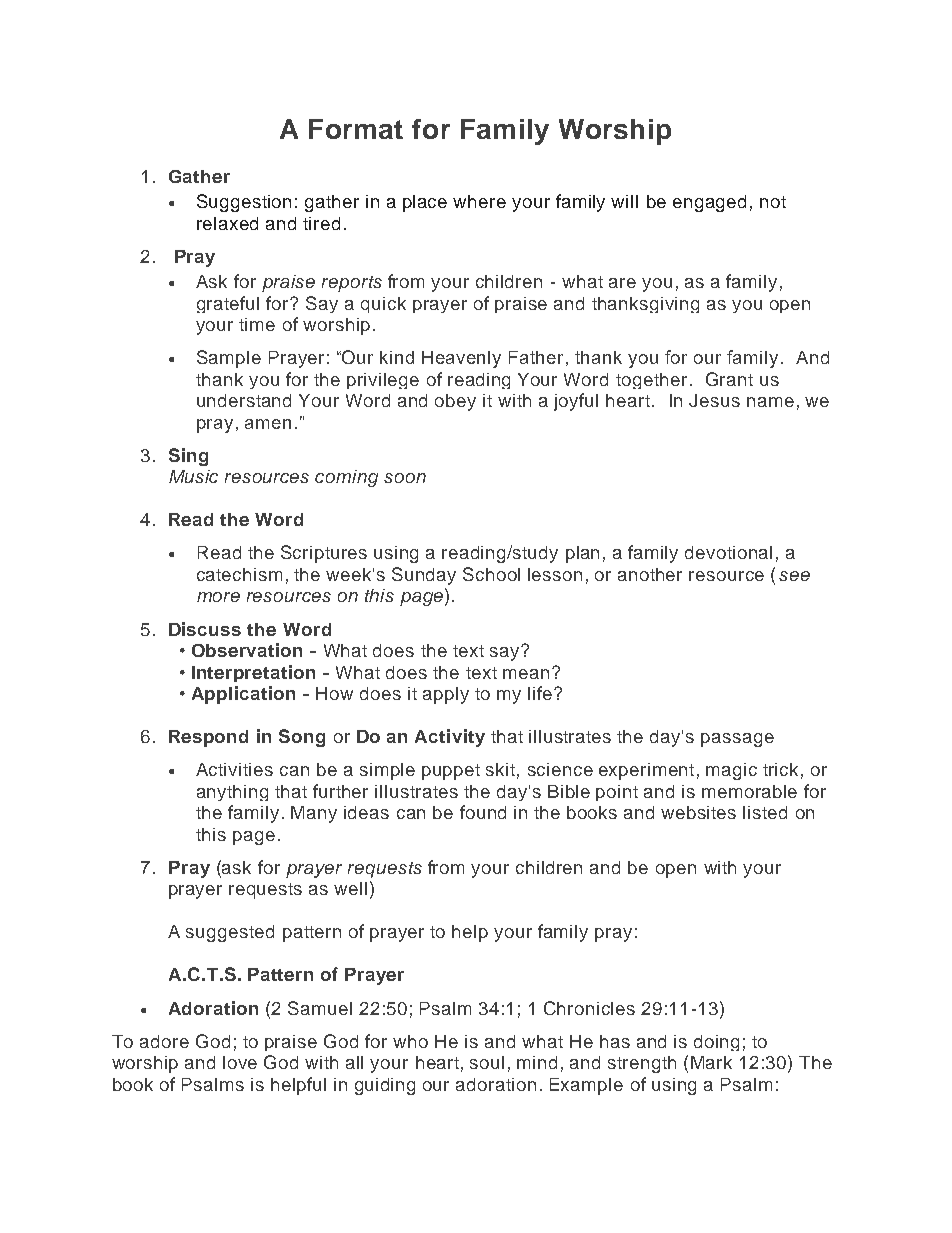 The image size is (952, 1233). I want to click on Activities, so click(234, 769).
